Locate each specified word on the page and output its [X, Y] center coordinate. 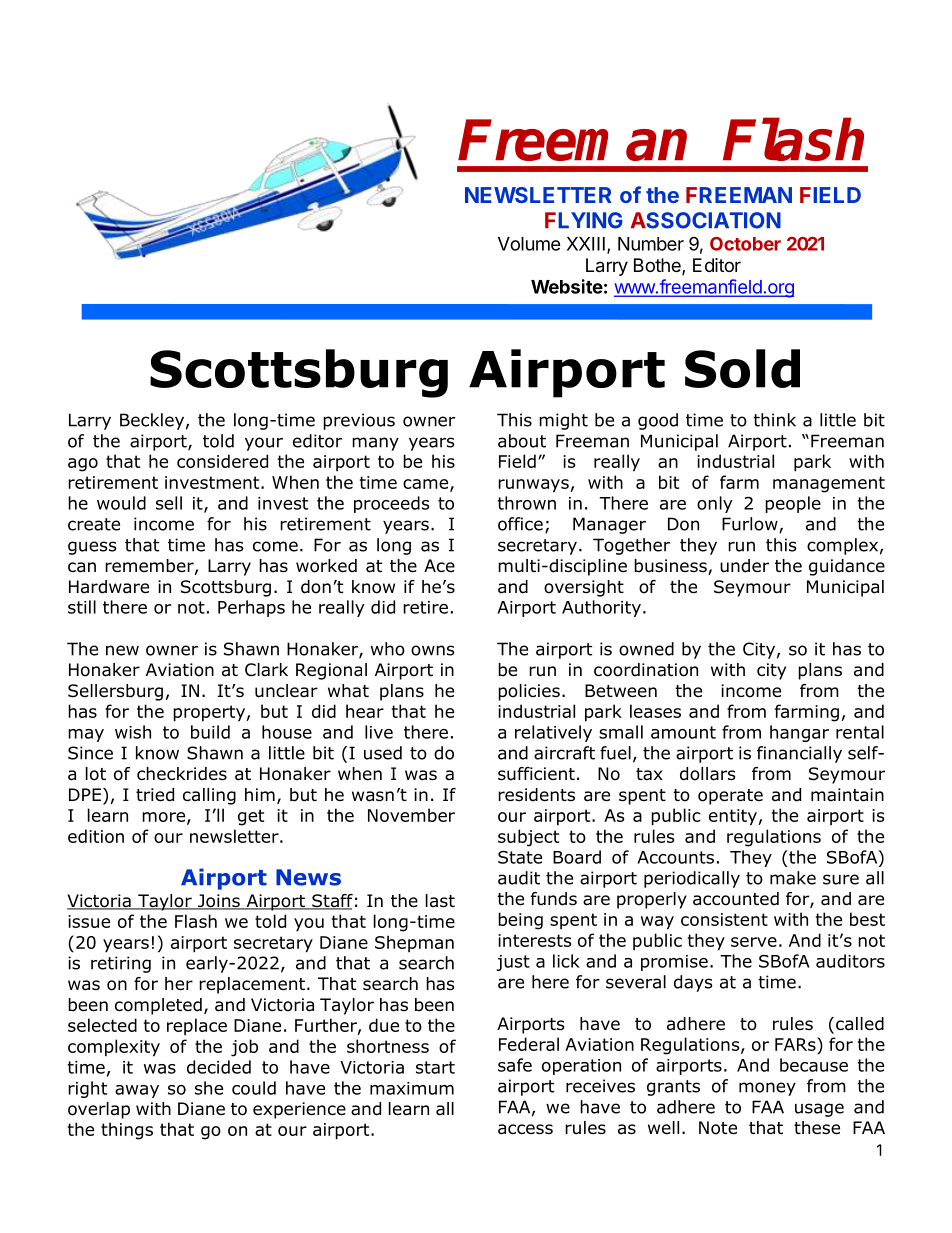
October [745, 244]
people [793, 504]
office [520, 524]
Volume [529, 244]
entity [733, 817]
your [264, 444]
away [137, 1091]
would [121, 503]
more [165, 818]
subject [528, 838]
